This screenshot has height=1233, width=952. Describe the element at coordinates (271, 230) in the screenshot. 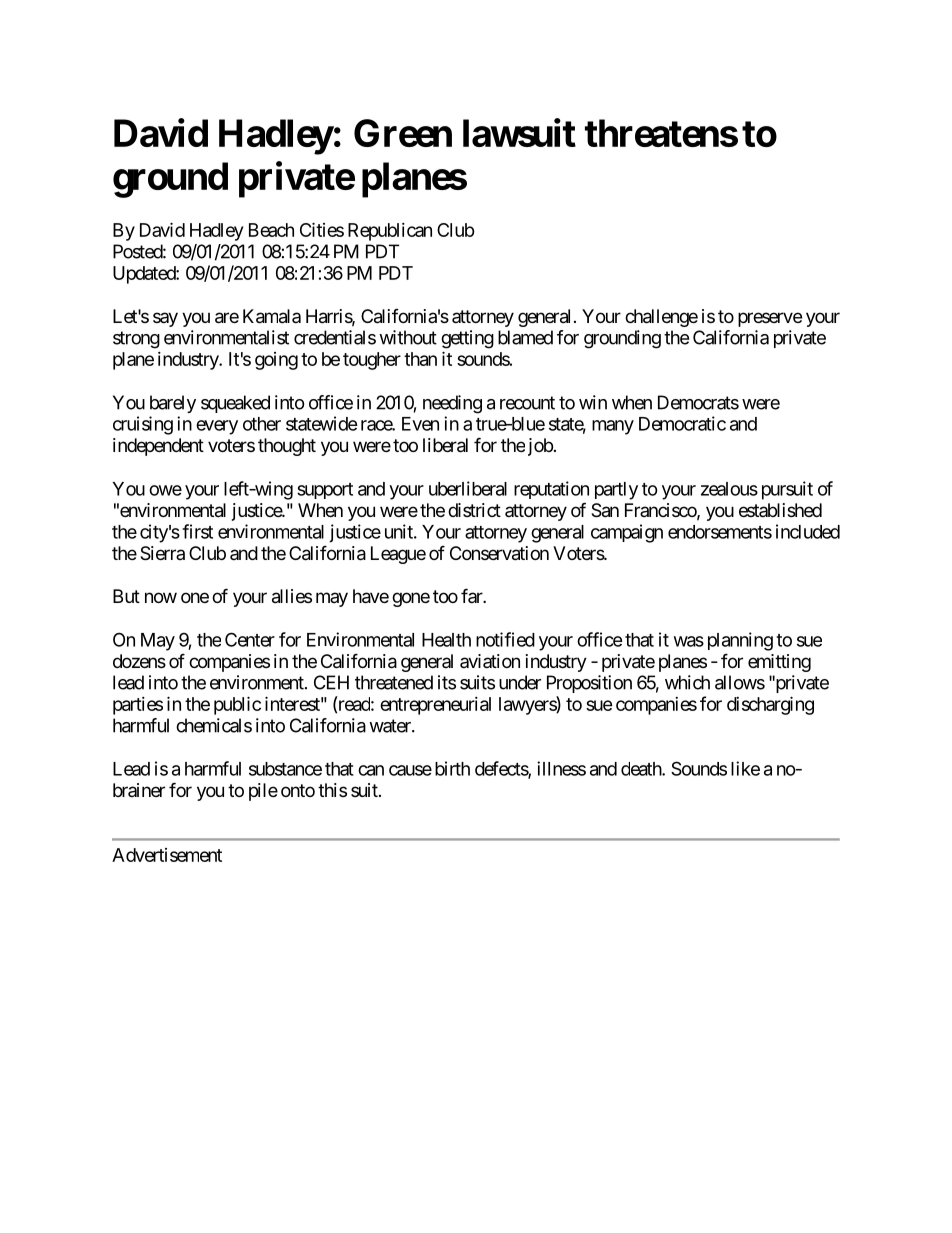

I see `Beach` at that location.
